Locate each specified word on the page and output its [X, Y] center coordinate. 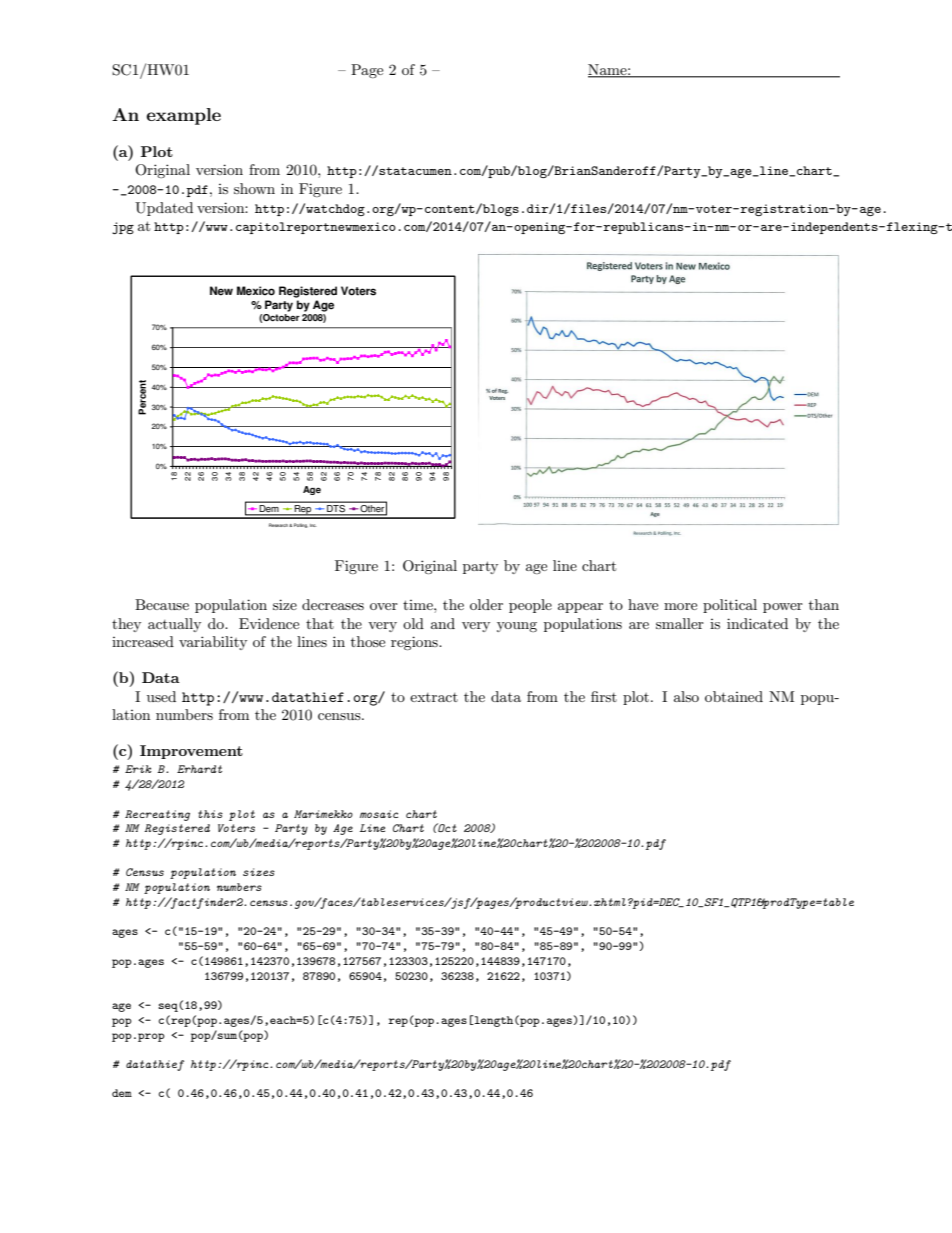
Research [279, 525]
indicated [757, 623]
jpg [123, 228]
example [184, 116]
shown [254, 188]
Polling [301, 525]
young [517, 627]
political [730, 606]
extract [434, 697]
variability [213, 643]
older [486, 604]
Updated [164, 209]
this [210, 814]
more [680, 606]
